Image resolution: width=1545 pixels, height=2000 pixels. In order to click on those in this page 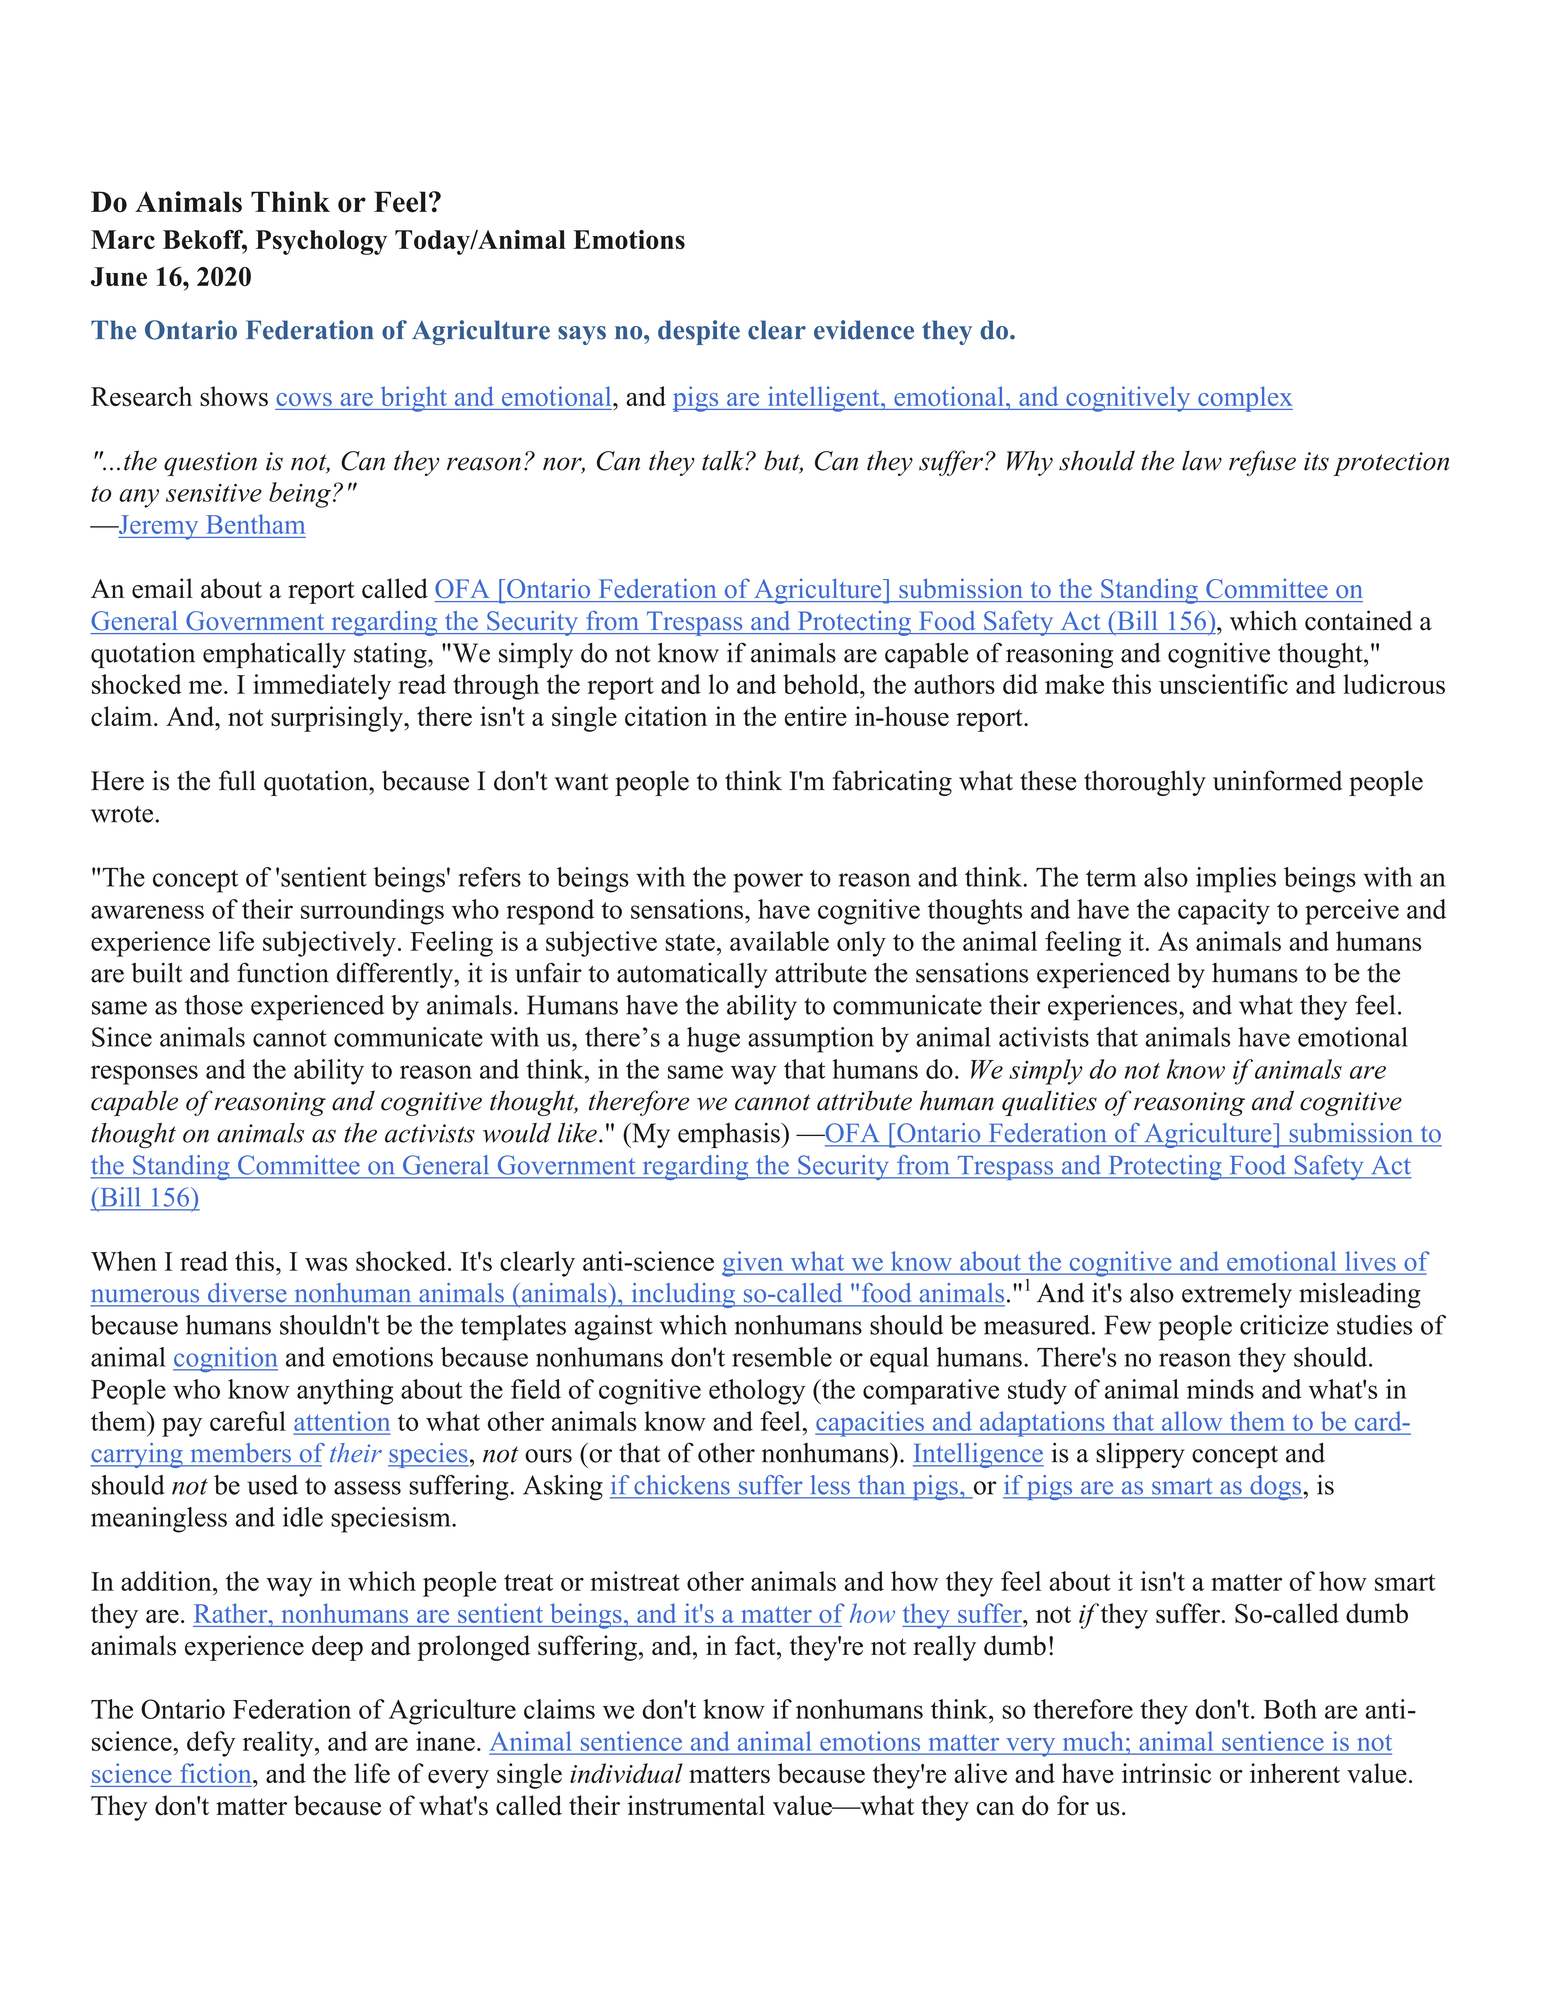, I will do `click(214, 1005)`.
